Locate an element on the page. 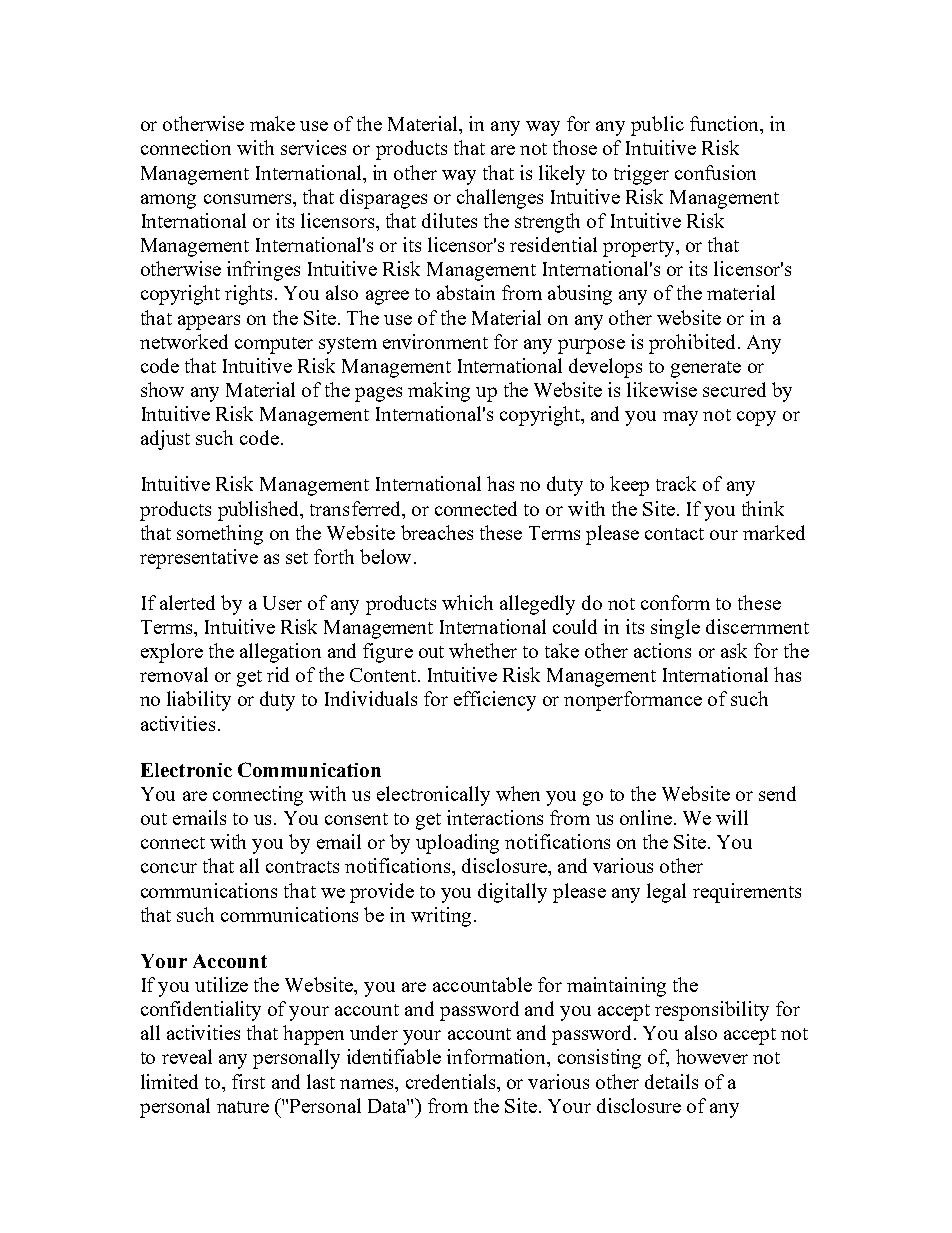 This page has height=1233, width=952. first is located at coordinates (248, 1081).
